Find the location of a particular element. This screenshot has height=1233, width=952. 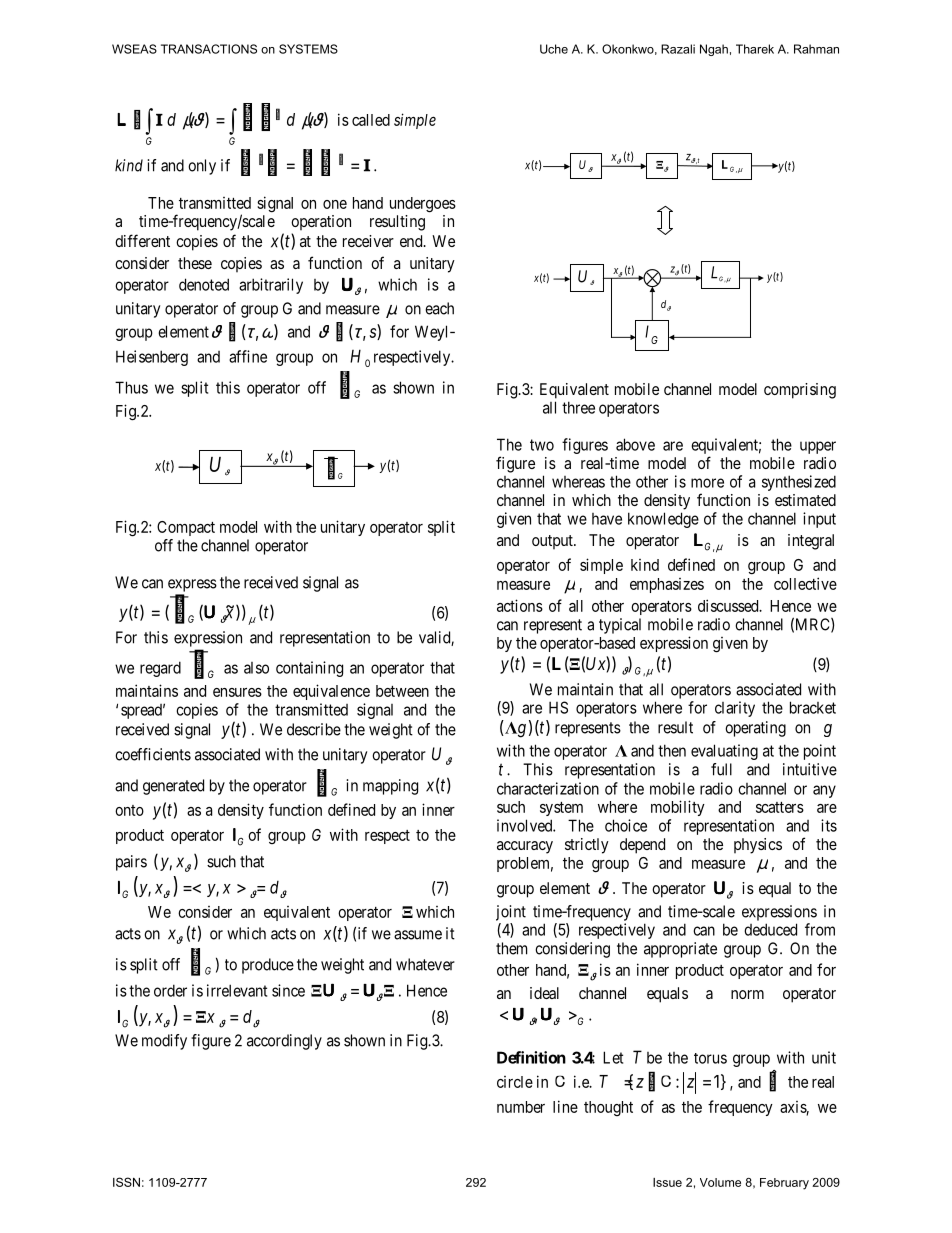

only is located at coordinates (202, 167).
